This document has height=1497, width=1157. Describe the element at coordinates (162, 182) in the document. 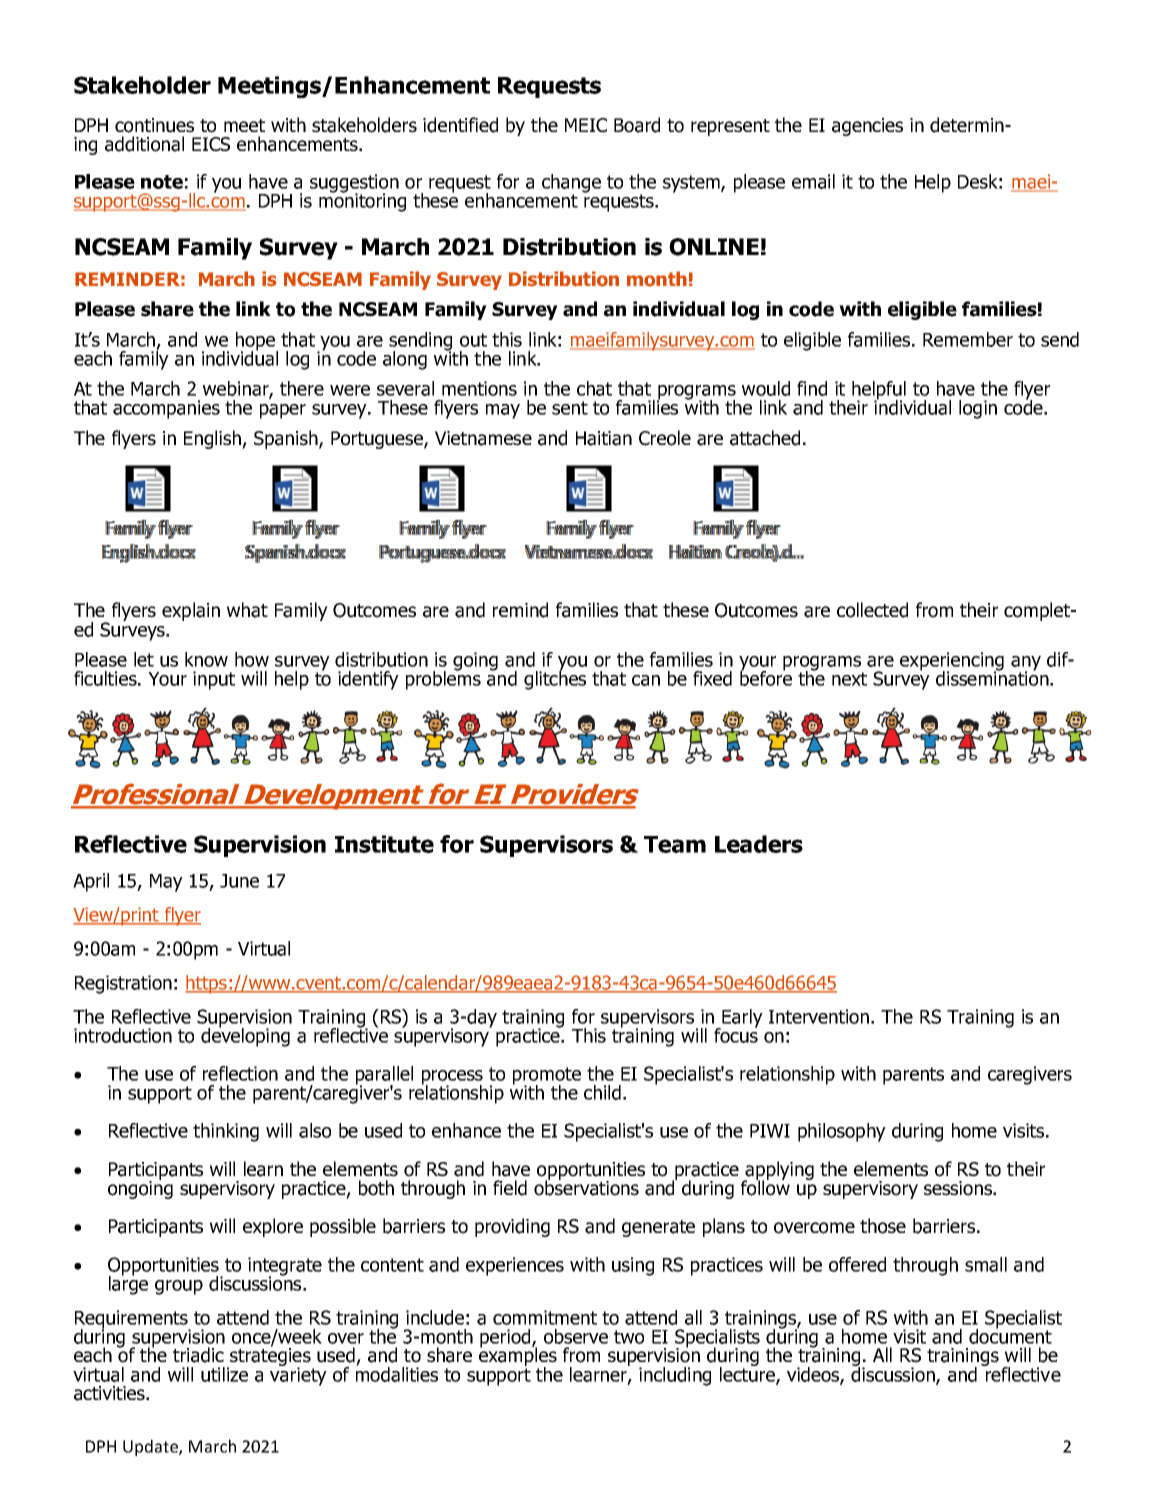

I see `note` at that location.
